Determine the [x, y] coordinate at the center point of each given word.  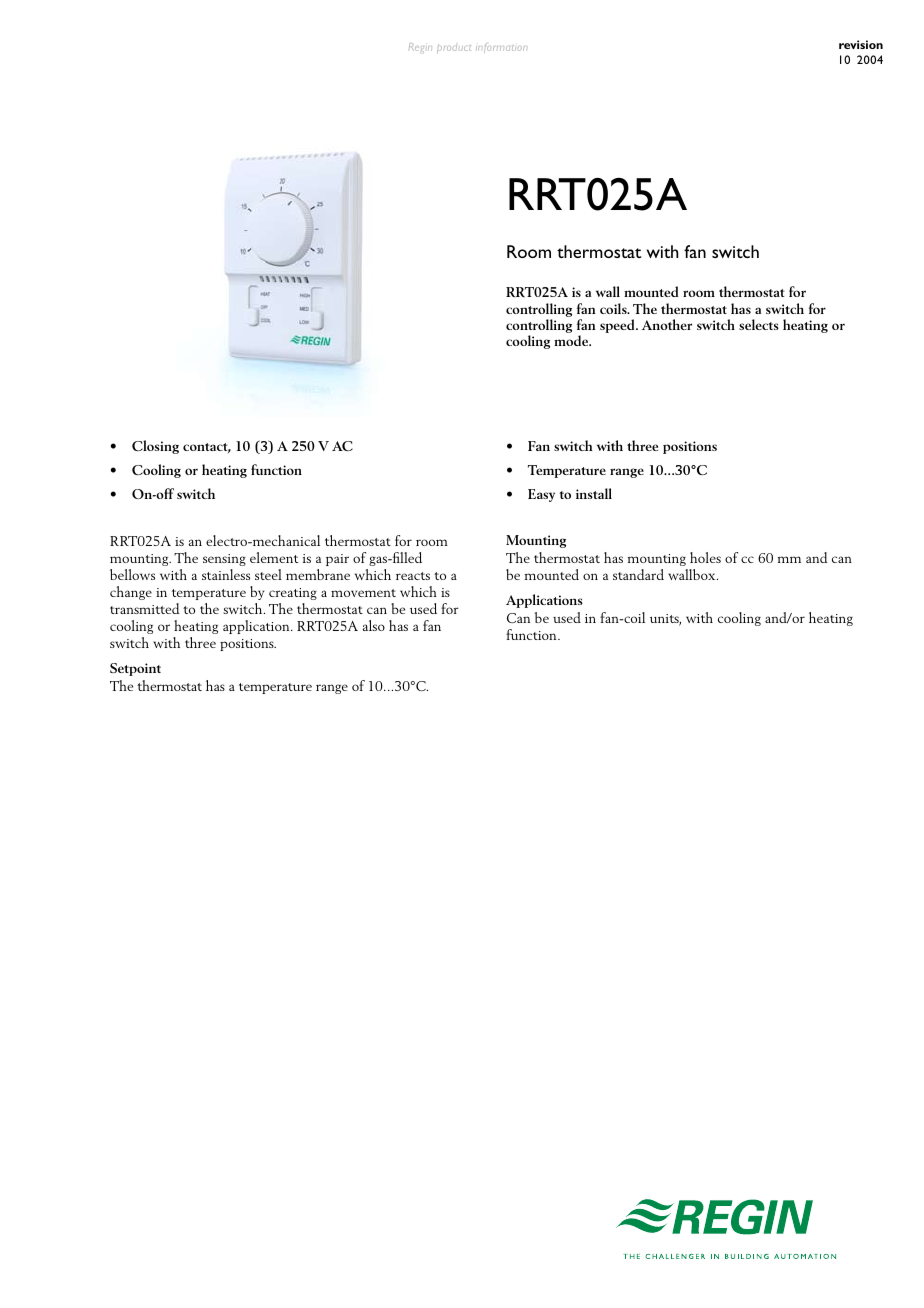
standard [638, 574]
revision [861, 44]
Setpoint [135, 669]
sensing [224, 560]
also [374, 625]
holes [705, 557]
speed [618, 326]
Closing [155, 447]
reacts [413, 576]
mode [572, 340]
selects [759, 324]
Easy [541, 495]
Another [667, 324]
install [594, 493]
